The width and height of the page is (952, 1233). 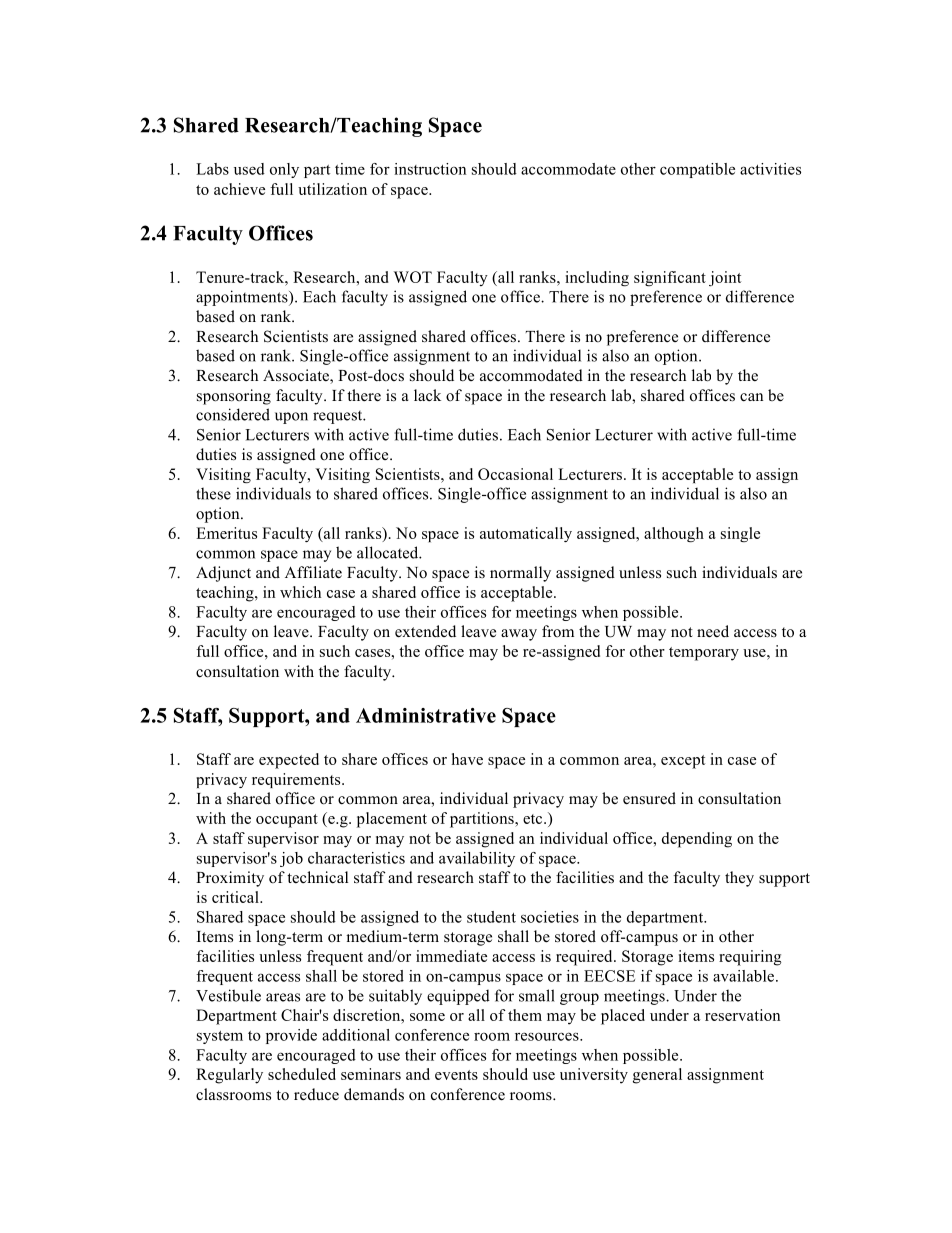 What do you see at coordinates (713, 631) in the page?
I see `need` at bounding box center [713, 631].
